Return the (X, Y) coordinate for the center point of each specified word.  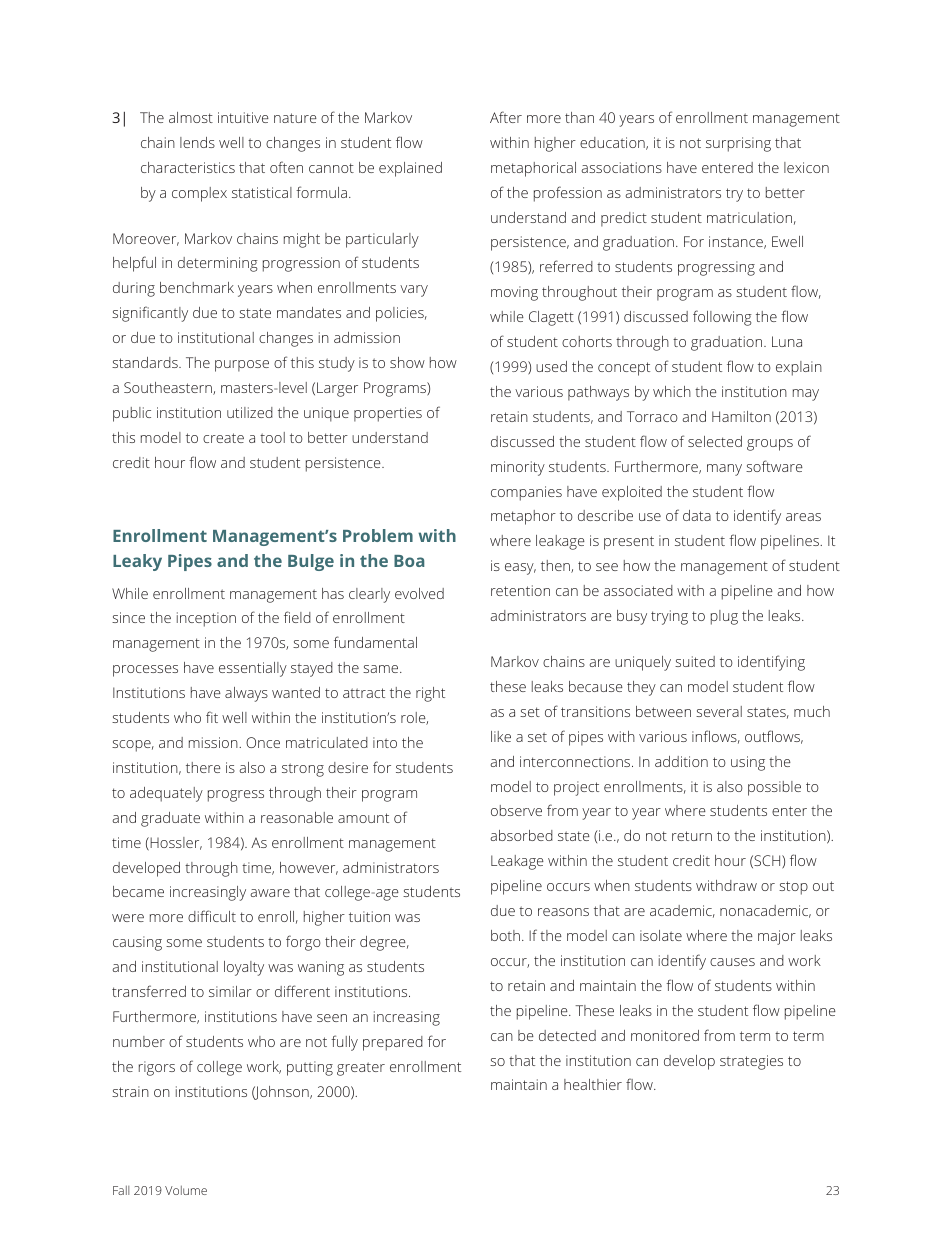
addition (681, 761)
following (722, 318)
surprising (738, 144)
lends (197, 142)
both (505, 935)
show (407, 362)
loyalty (244, 968)
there (203, 767)
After (506, 117)
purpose (242, 366)
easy (520, 569)
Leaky (137, 562)
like (501, 736)
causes (732, 962)
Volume (186, 1190)
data (697, 515)
